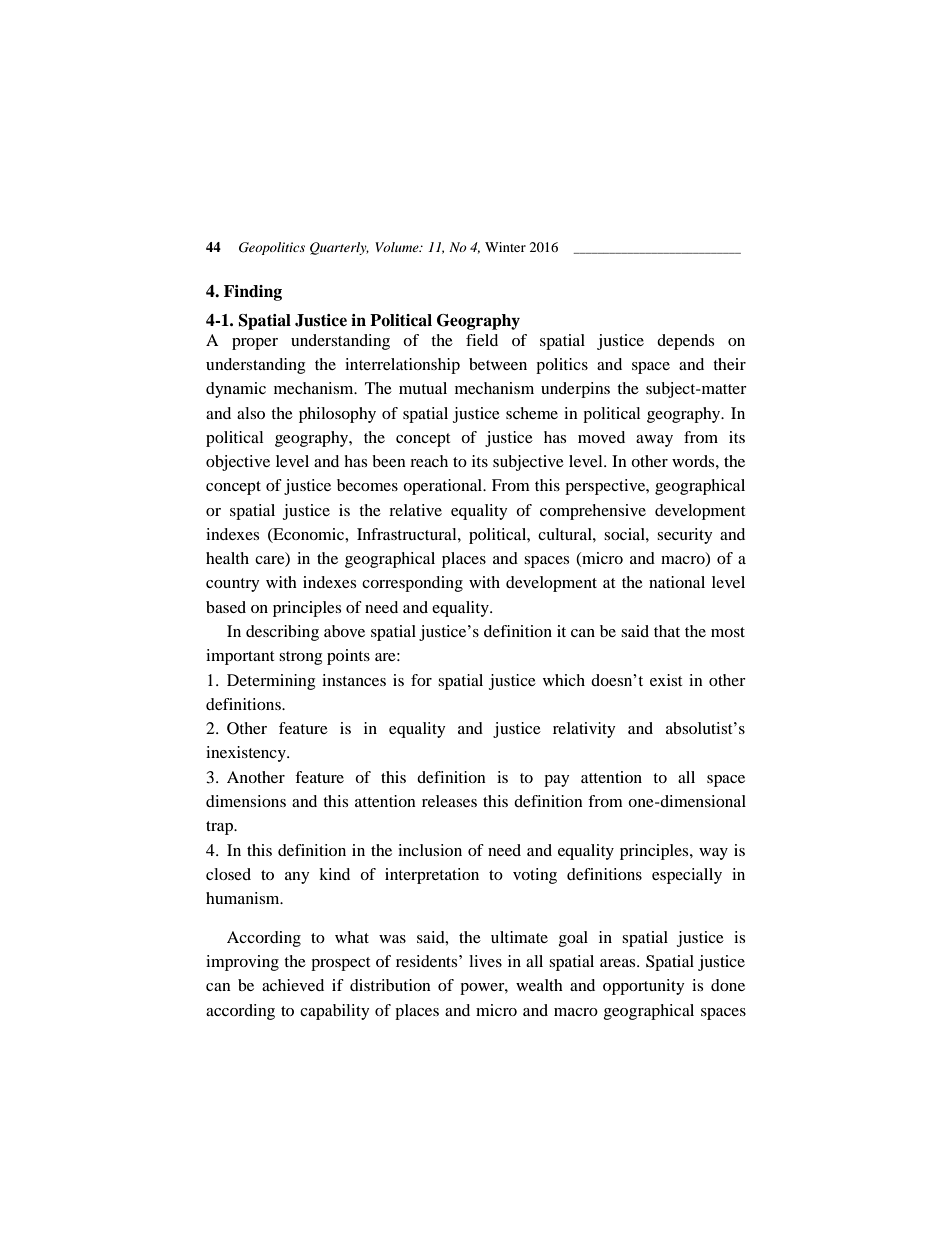  I want to click on Winter, so click(505, 247).
